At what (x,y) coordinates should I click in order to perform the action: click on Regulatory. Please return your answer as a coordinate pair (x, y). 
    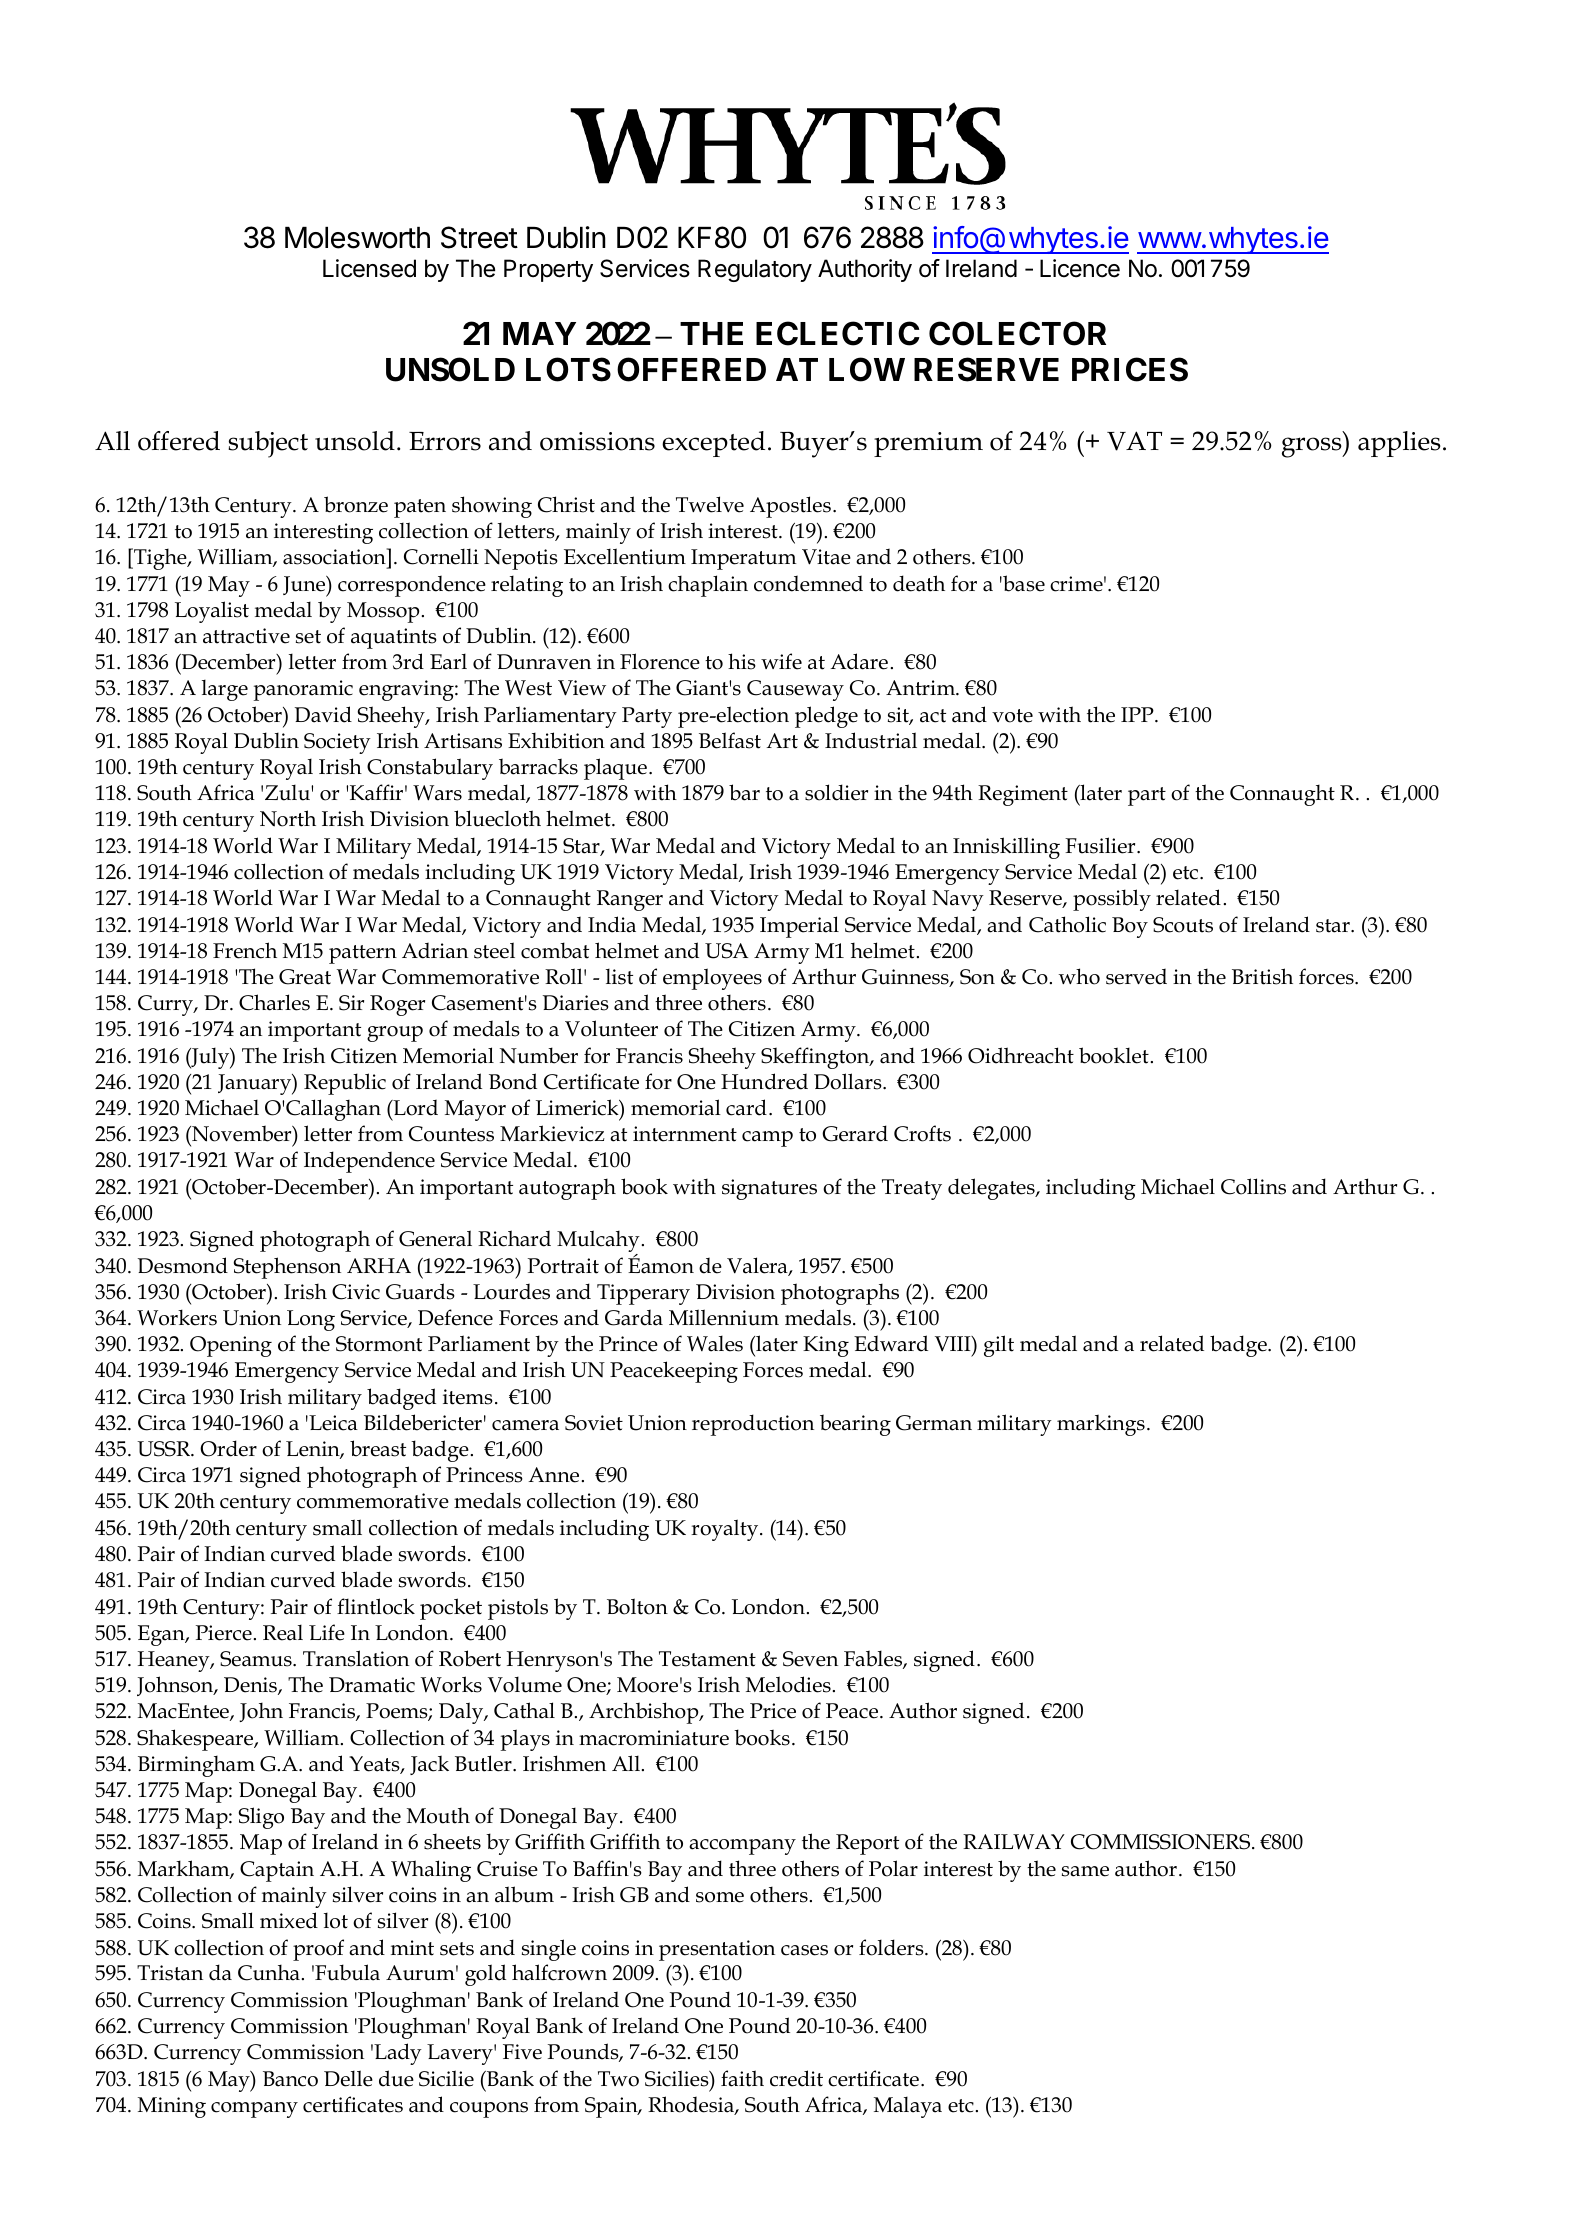
    Looking at the image, I should click on (755, 270).
